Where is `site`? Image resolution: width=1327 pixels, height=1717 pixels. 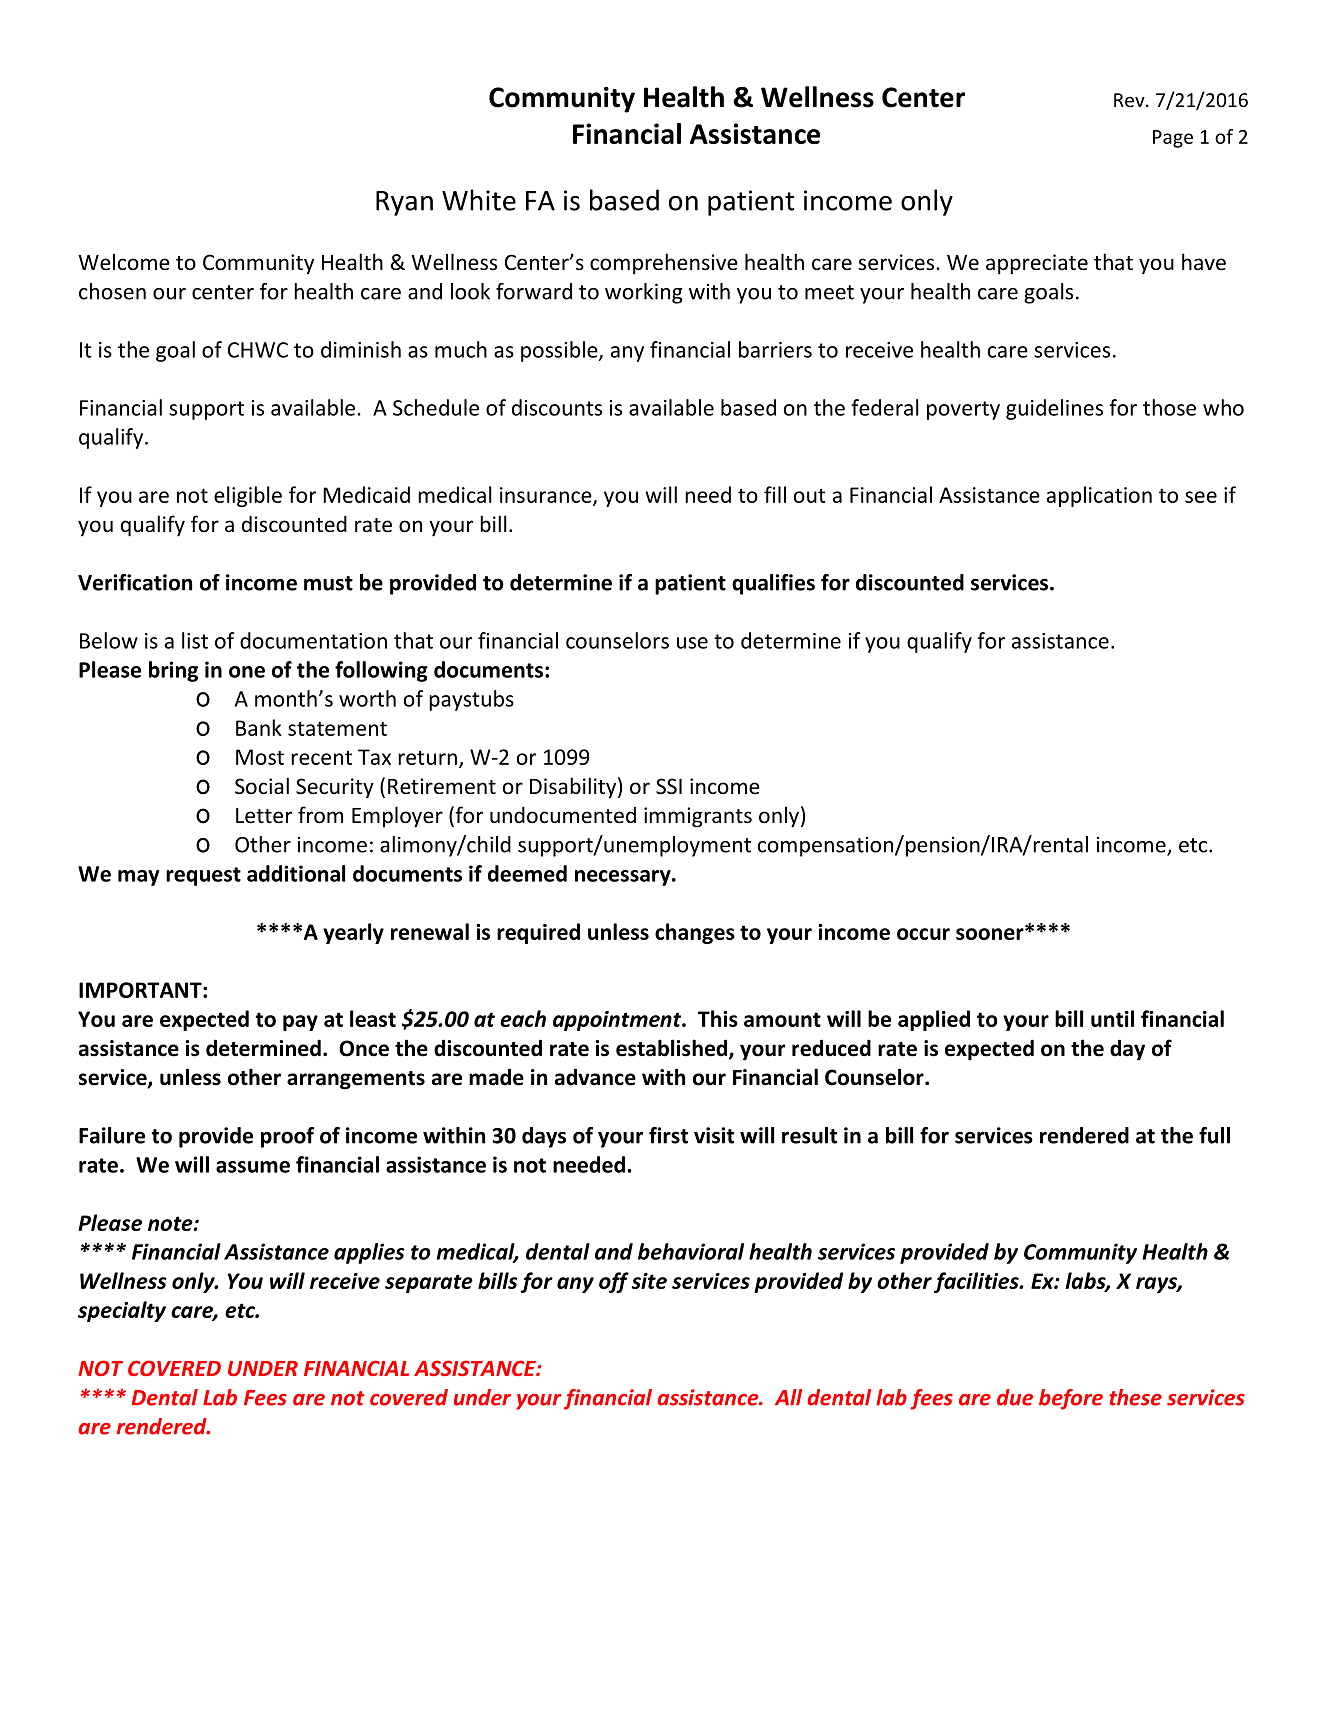
site is located at coordinates (649, 1281).
